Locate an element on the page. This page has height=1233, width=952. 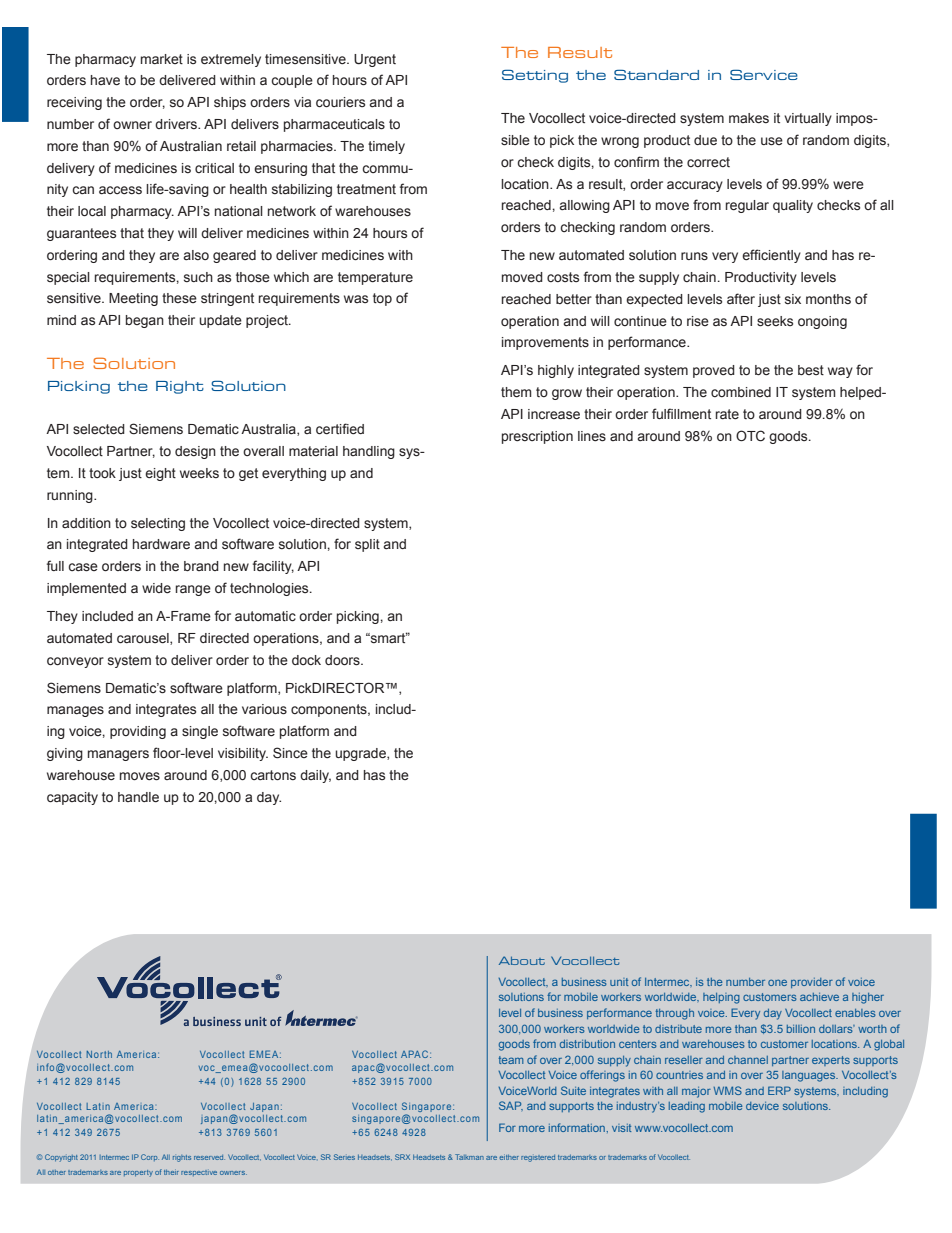
OTC is located at coordinates (750, 436).
